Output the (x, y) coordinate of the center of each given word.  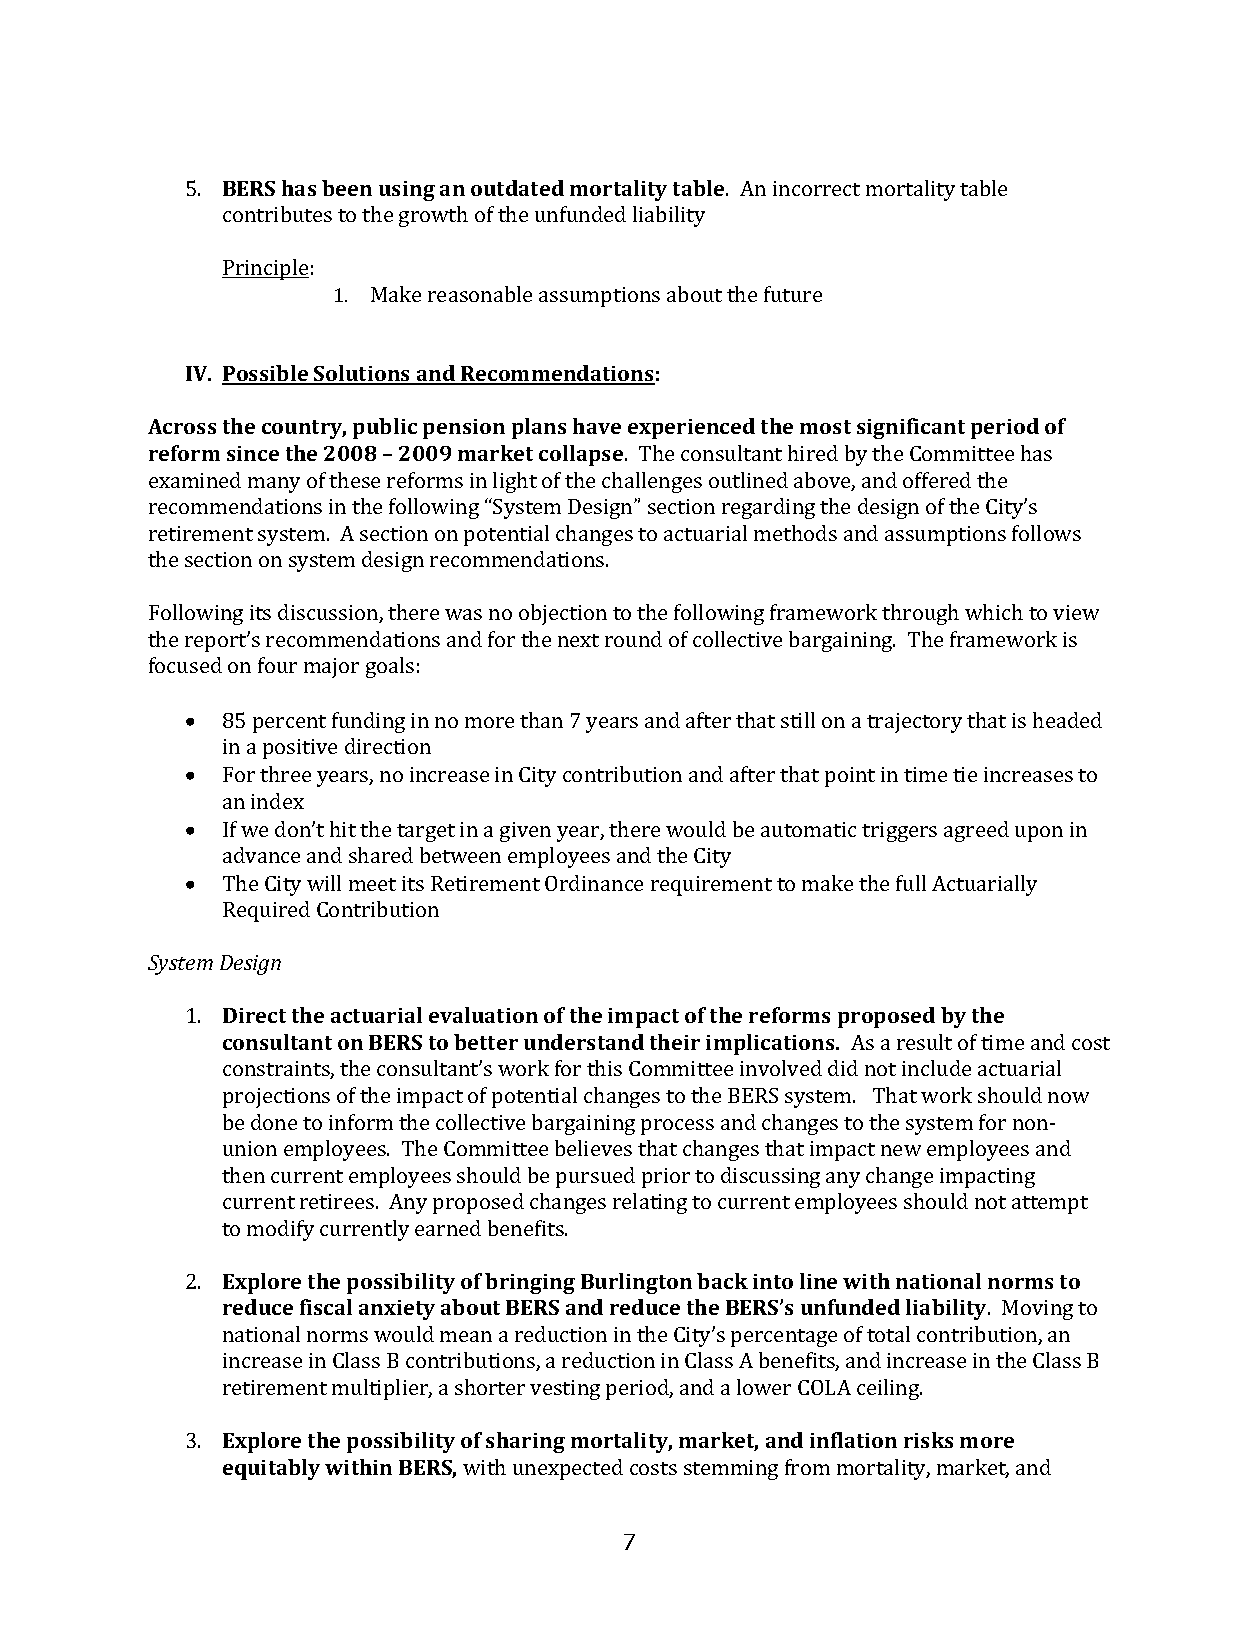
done (274, 1122)
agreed (976, 831)
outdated (517, 188)
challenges (652, 482)
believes (593, 1148)
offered (937, 480)
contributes (277, 214)
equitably (271, 1469)
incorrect (816, 188)
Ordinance (594, 883)
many (274, 485)
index (277, 801)
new (901, 1150)
